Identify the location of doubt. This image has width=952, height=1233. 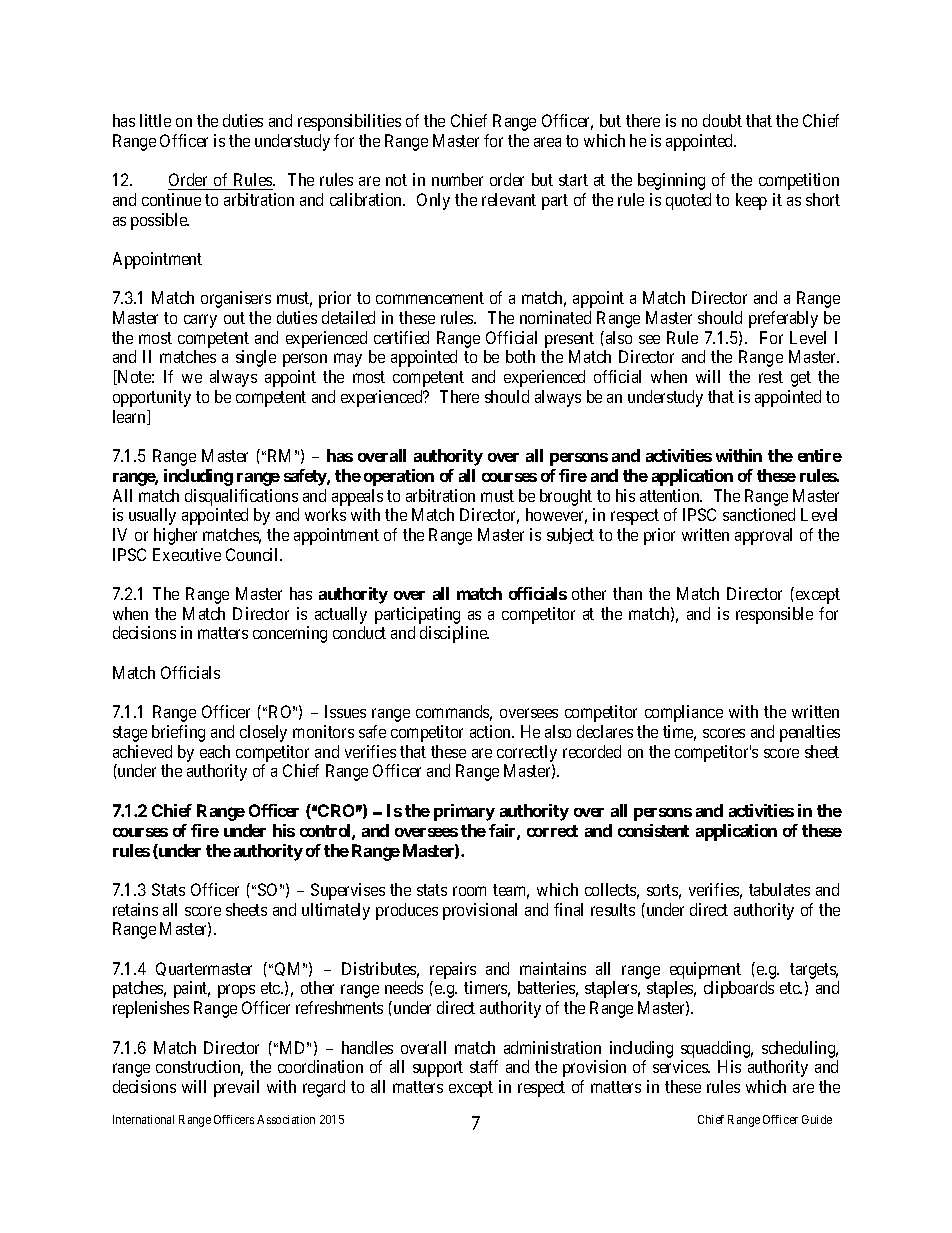
(722, 120).
